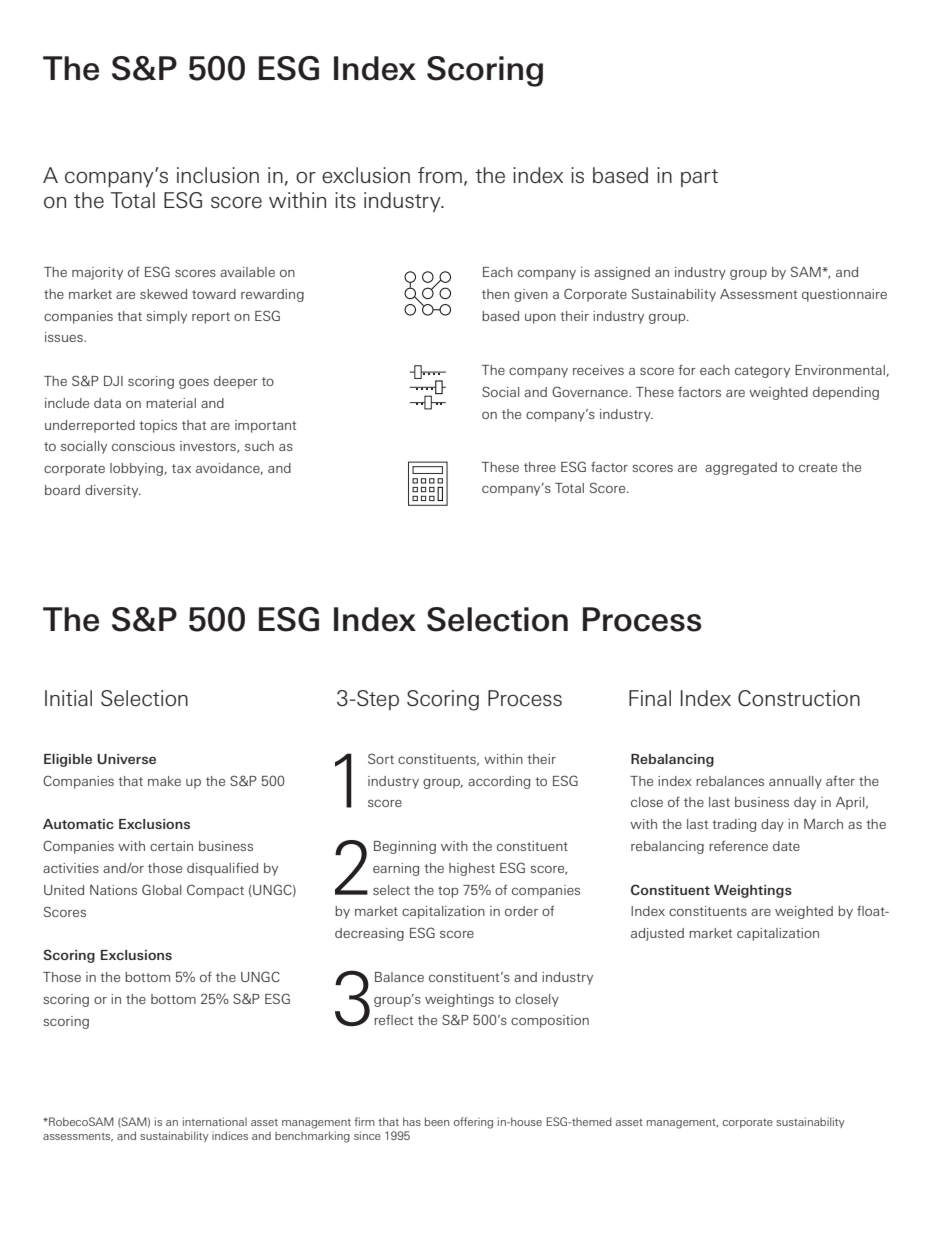 This screenshot has height=1233, width=952. Describe the element at coordinates (437, 1121) in the screenshot. I see `been` at that location.
